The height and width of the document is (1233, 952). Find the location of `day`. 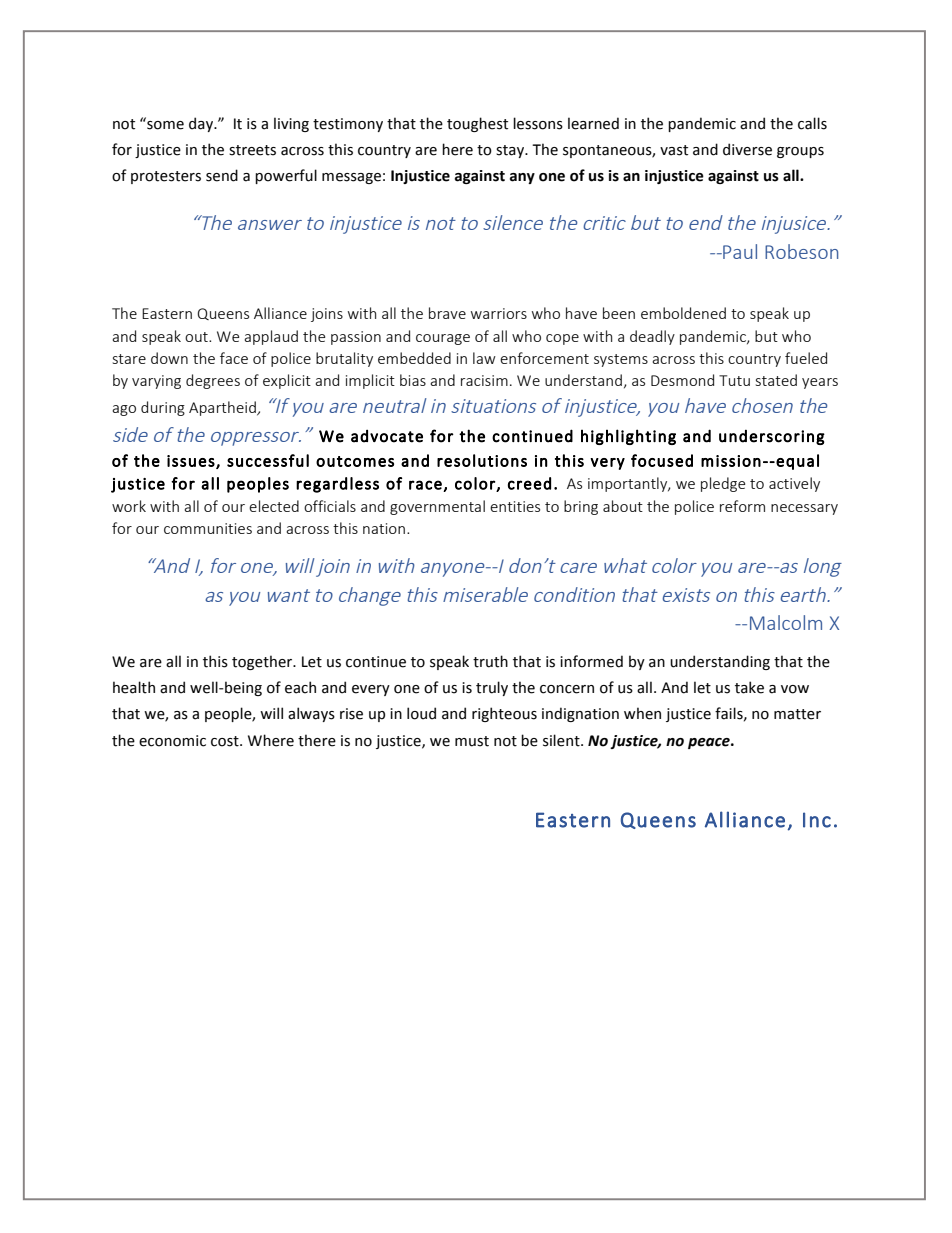

day is located at coordinates (202, 124).
